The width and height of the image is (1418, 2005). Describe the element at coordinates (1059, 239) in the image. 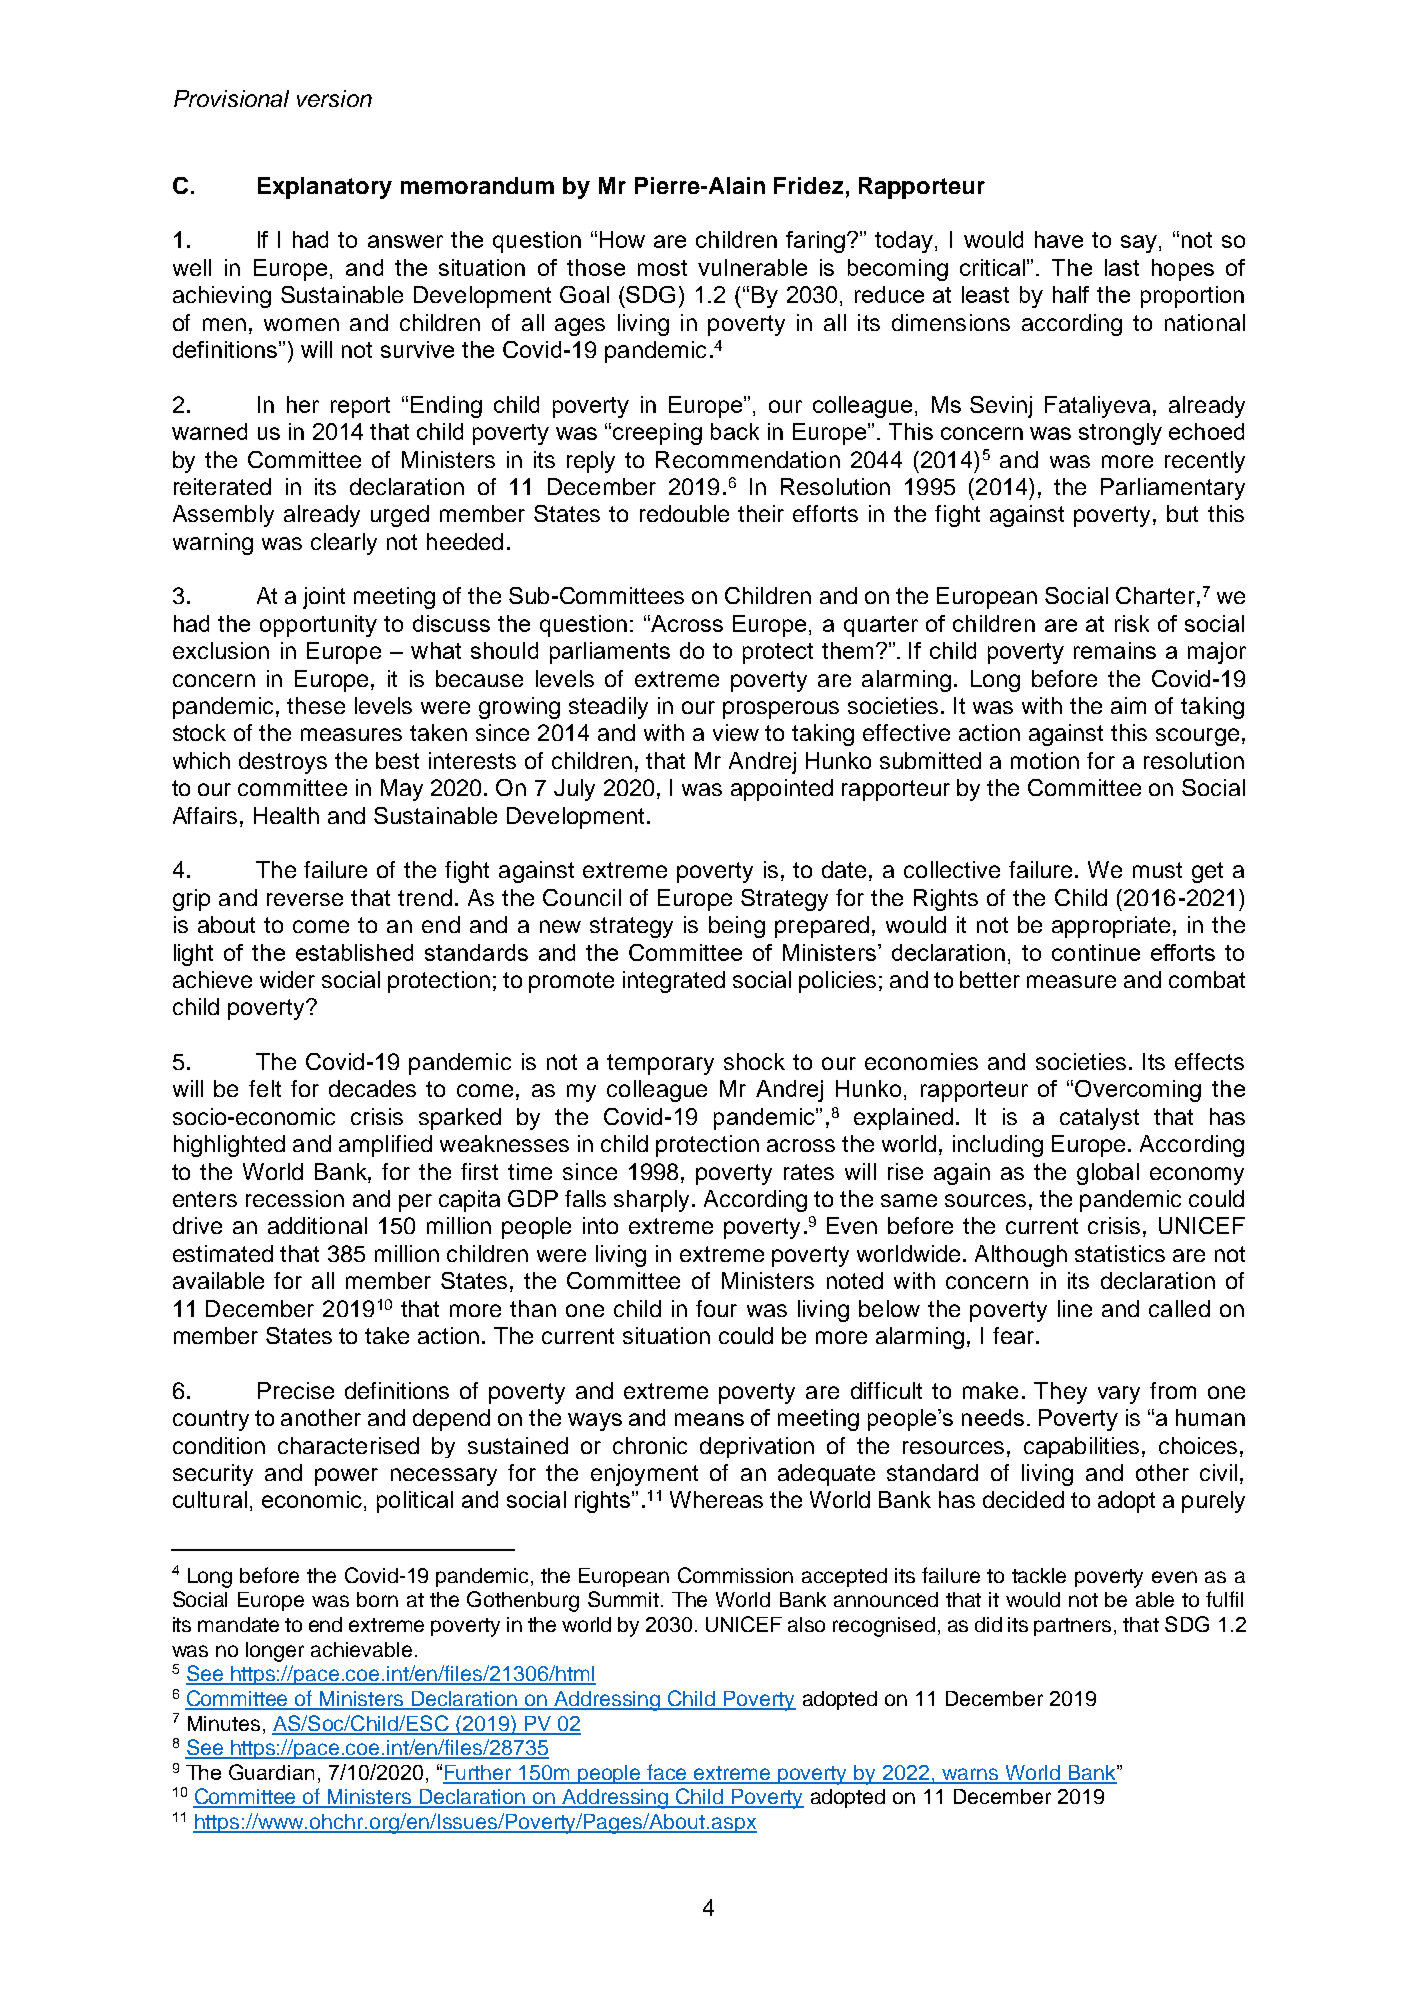

I see `have` at that location.
